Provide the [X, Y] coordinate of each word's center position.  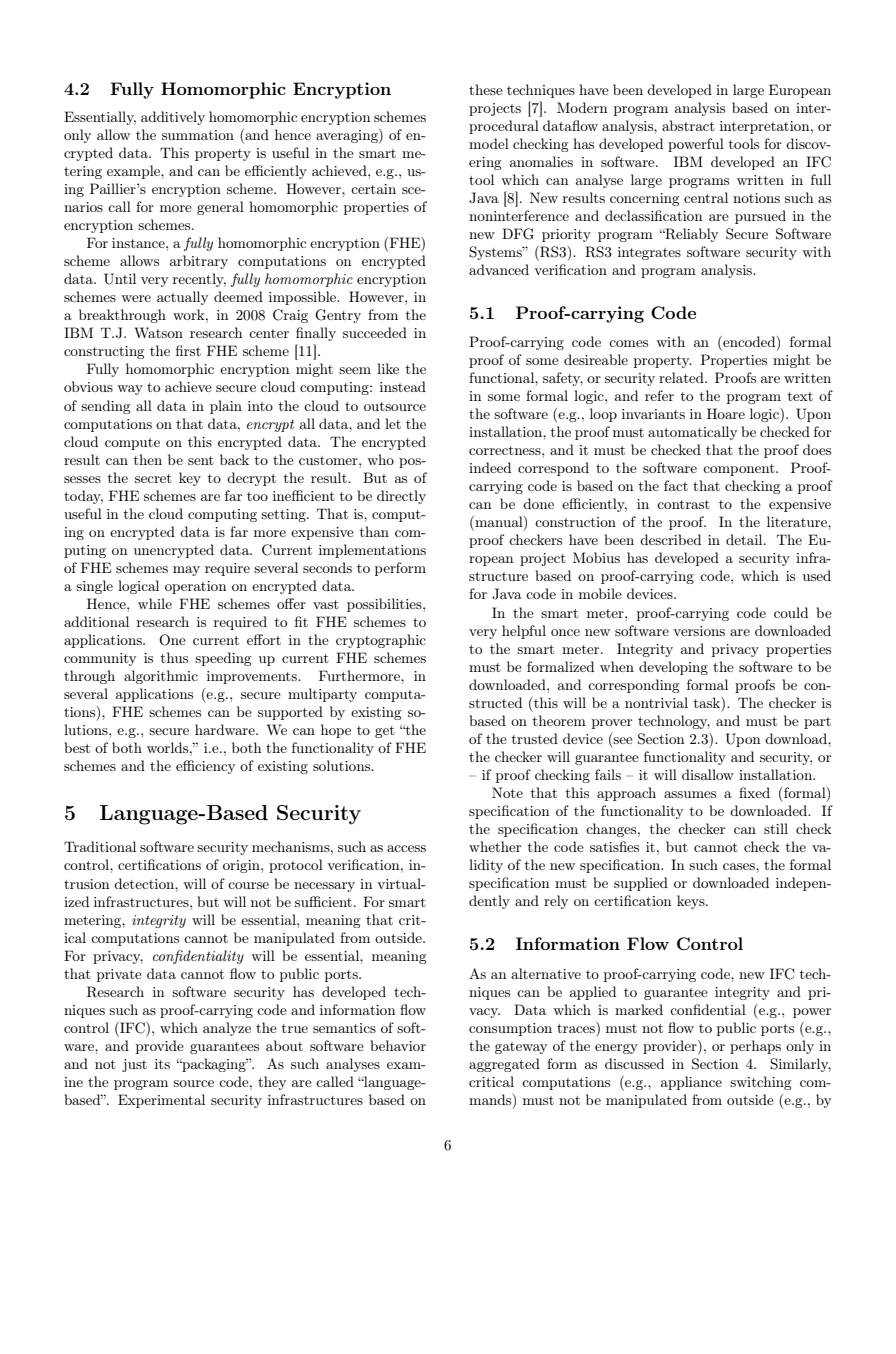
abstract [688, 125]
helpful [524, 632]
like [388, 368]
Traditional [100, 846]
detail [745, 539]
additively [173, 118]
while [155, 603]
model [489, 143]
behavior [398, 1045]
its [162, 1064]
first [188, 350]
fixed [754, 792]
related [682, 377]
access [406, 848]
